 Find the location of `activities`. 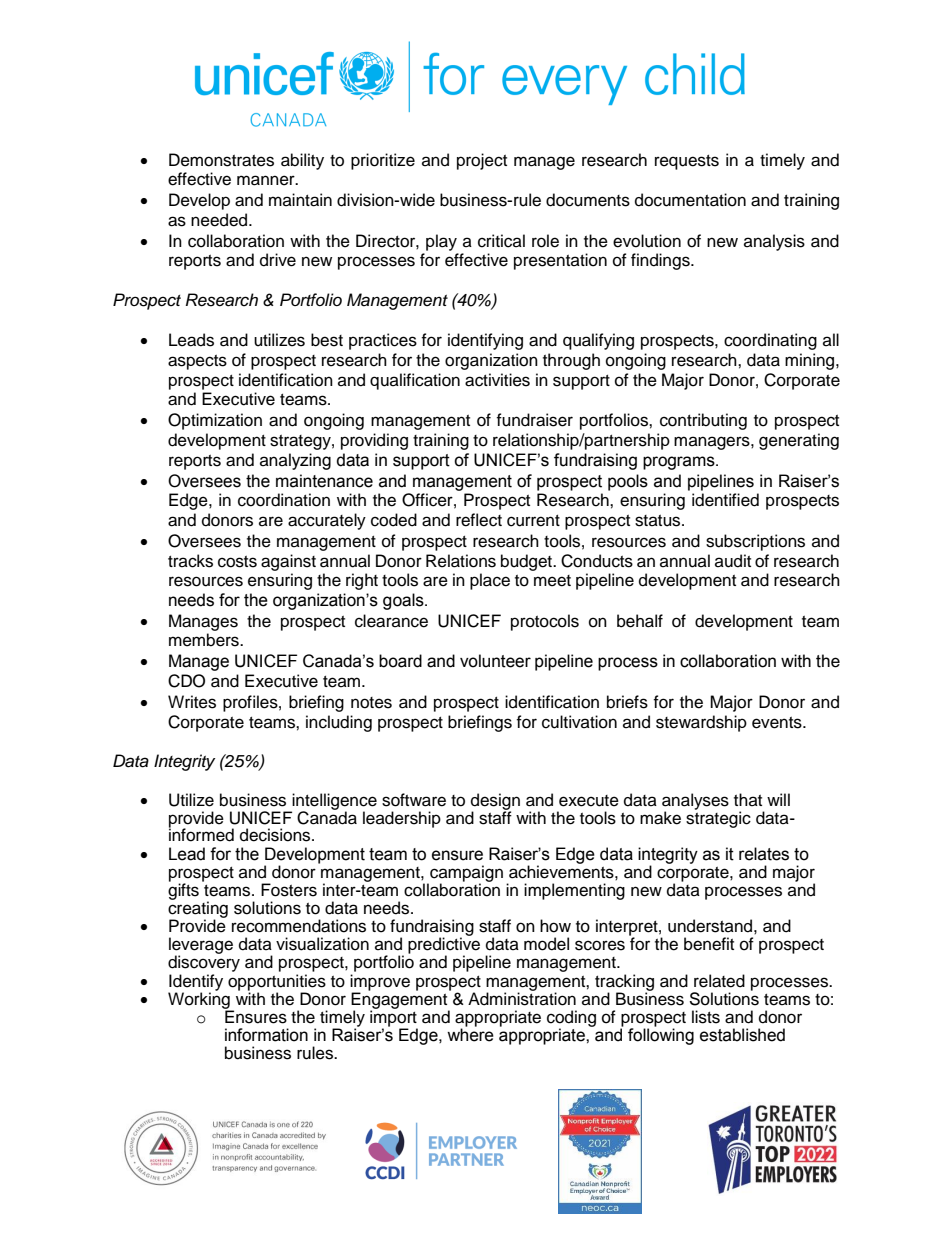

activities is located at coordinates (497, 380).
